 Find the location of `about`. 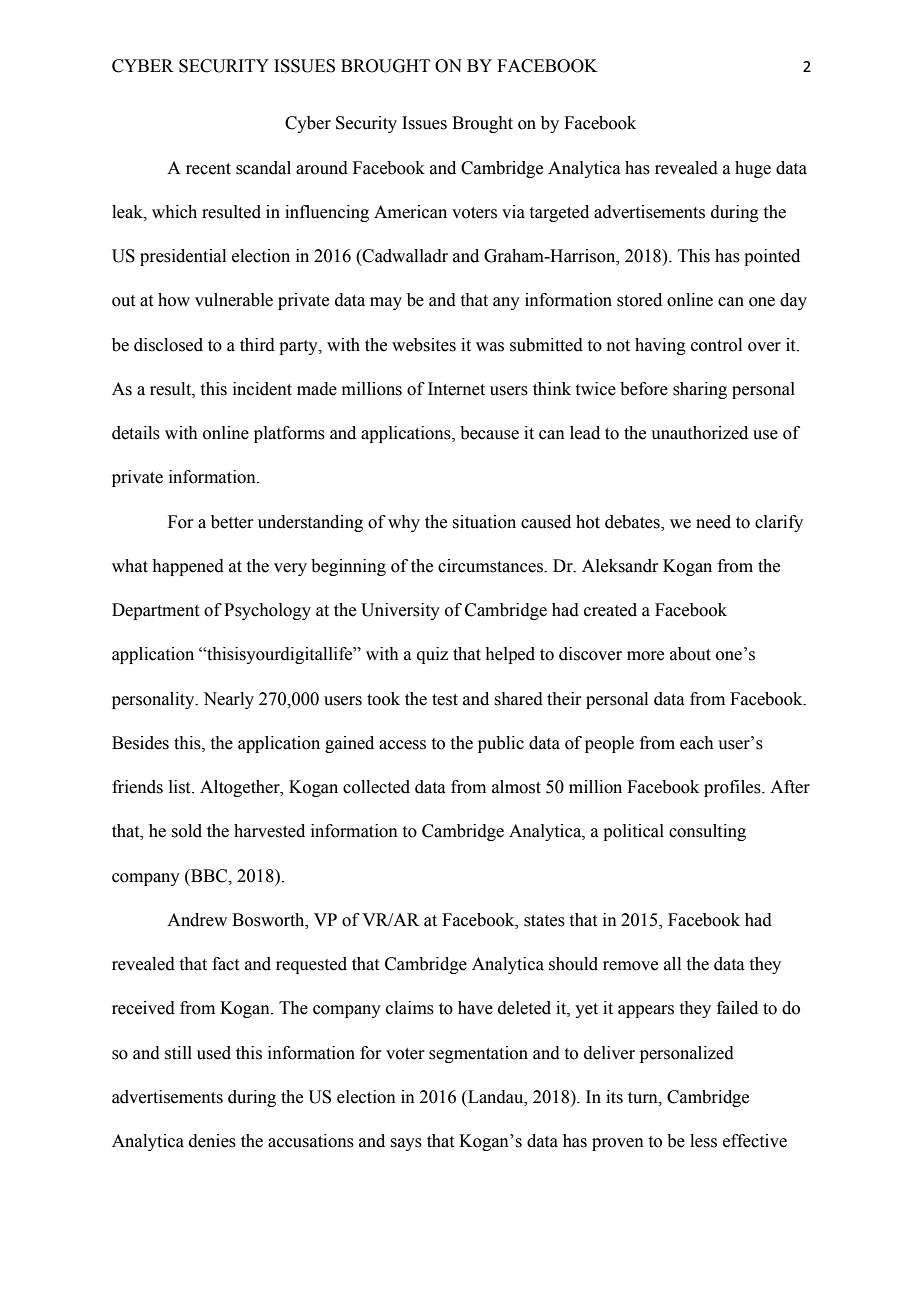

about is located at coordinates (690, 654).
